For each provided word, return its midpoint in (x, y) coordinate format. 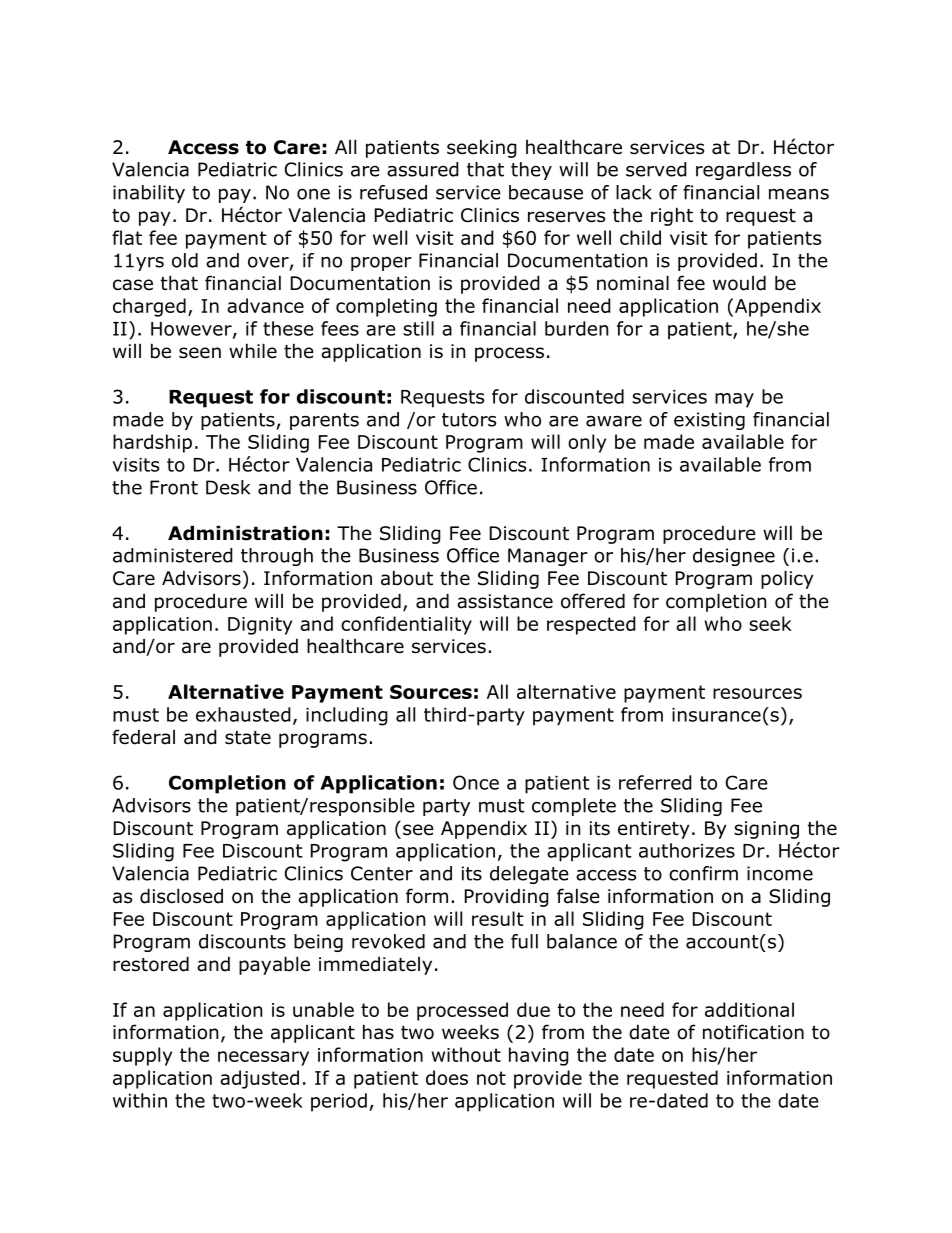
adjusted (259, 1079)
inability (149, 194)
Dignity (260, 626)
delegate (529, 875)
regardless (743, 171)
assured (423, 169)
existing (709, 421)
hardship (152, 443)
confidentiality (406, 625)
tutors (469, 420)
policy (787, 579)
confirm (703, 873)
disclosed (181, 896)
